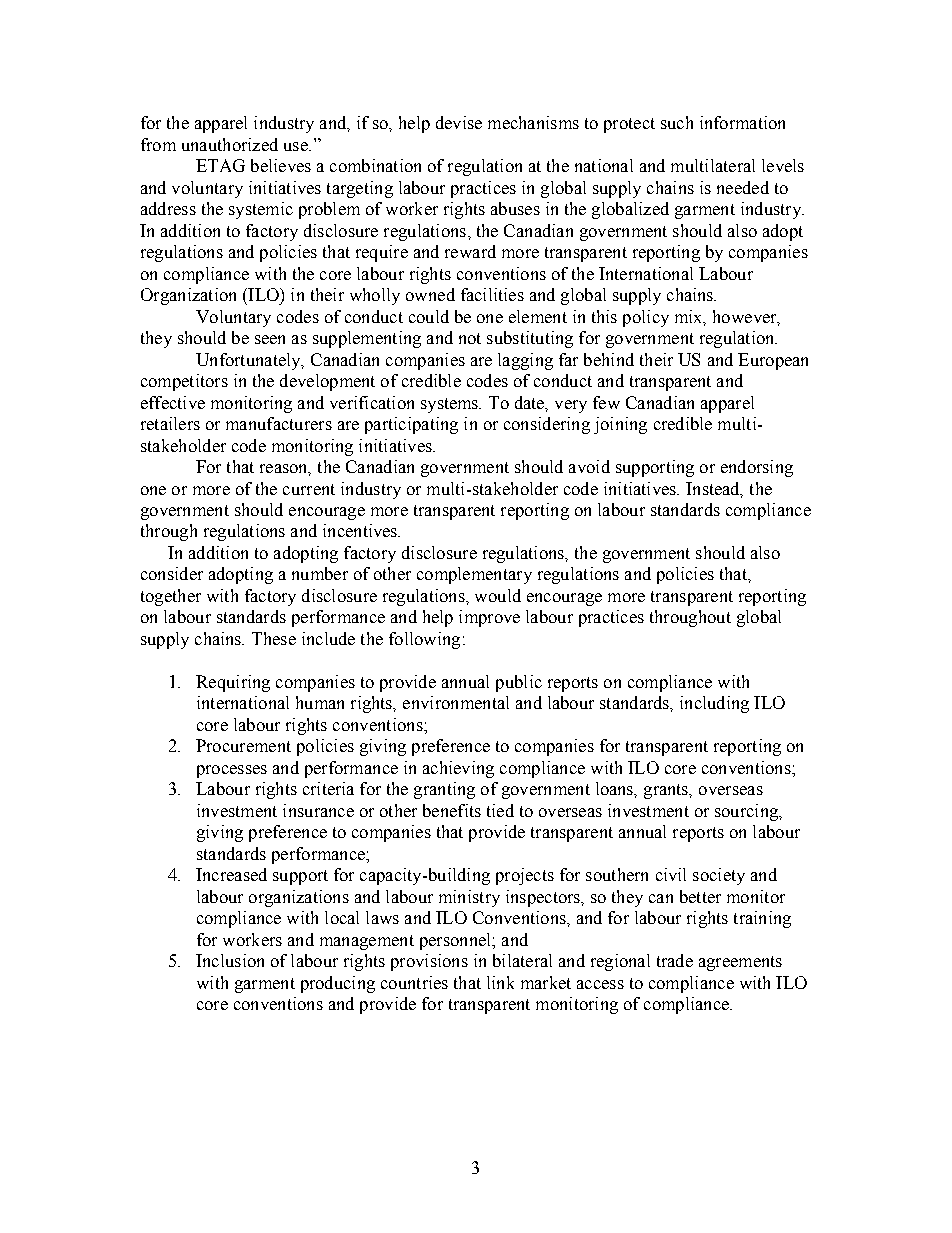 The image size is (952, 1233). I want to click on mix, so click(690, 317).
